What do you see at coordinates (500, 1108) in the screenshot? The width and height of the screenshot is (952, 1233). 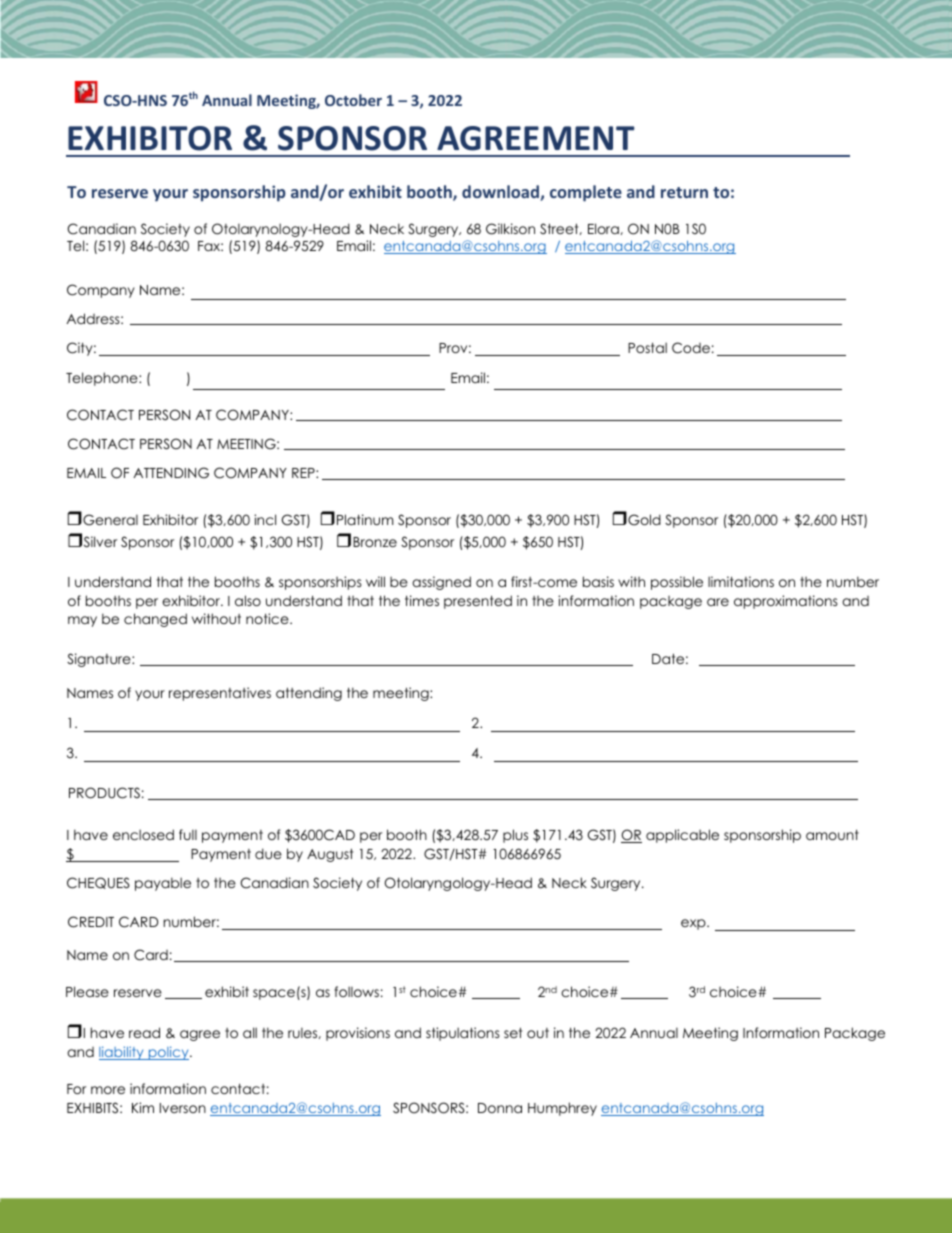 I see `Donna` at bounding box center [500, 1108].
